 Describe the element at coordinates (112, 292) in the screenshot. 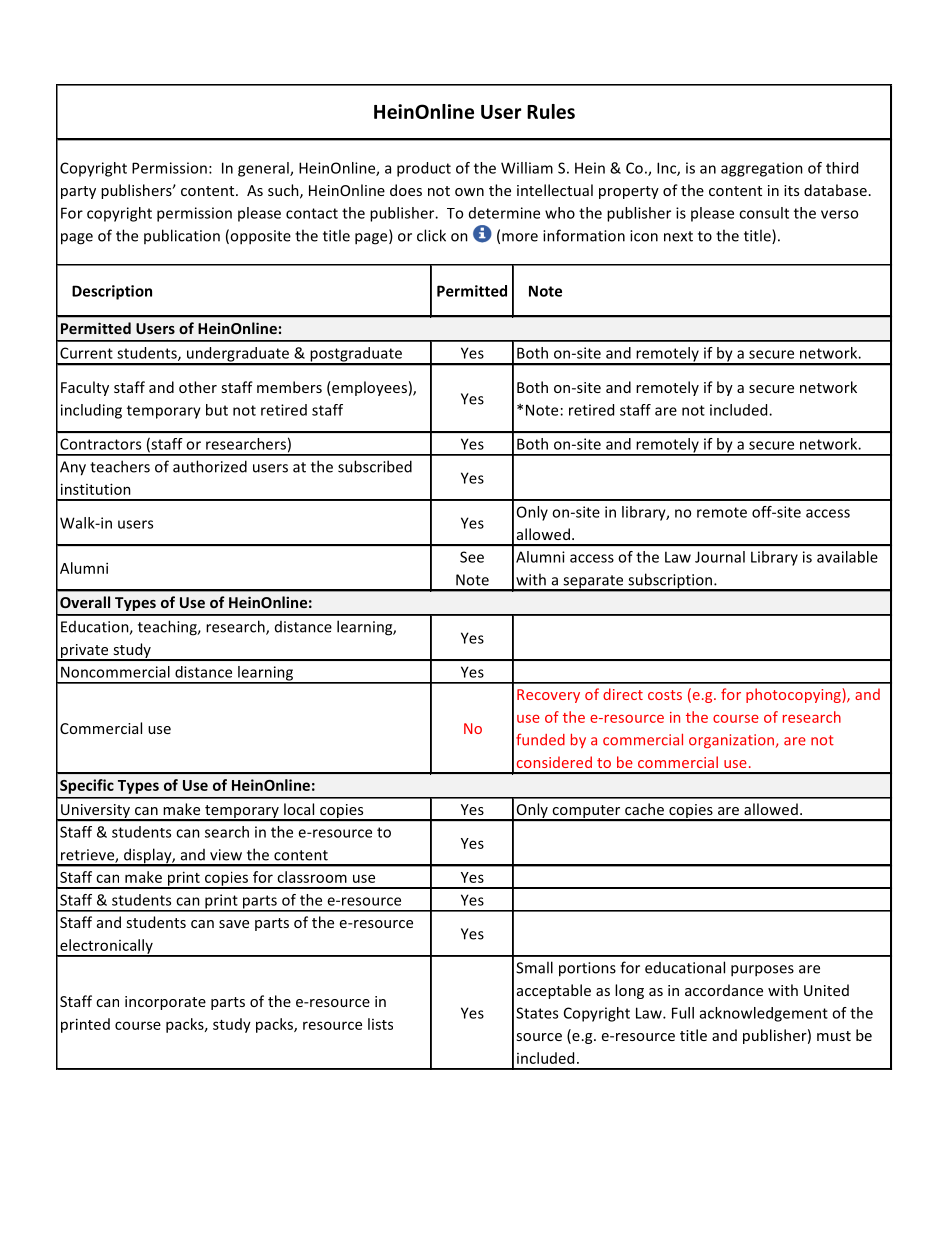

I see `Description` at that location.
